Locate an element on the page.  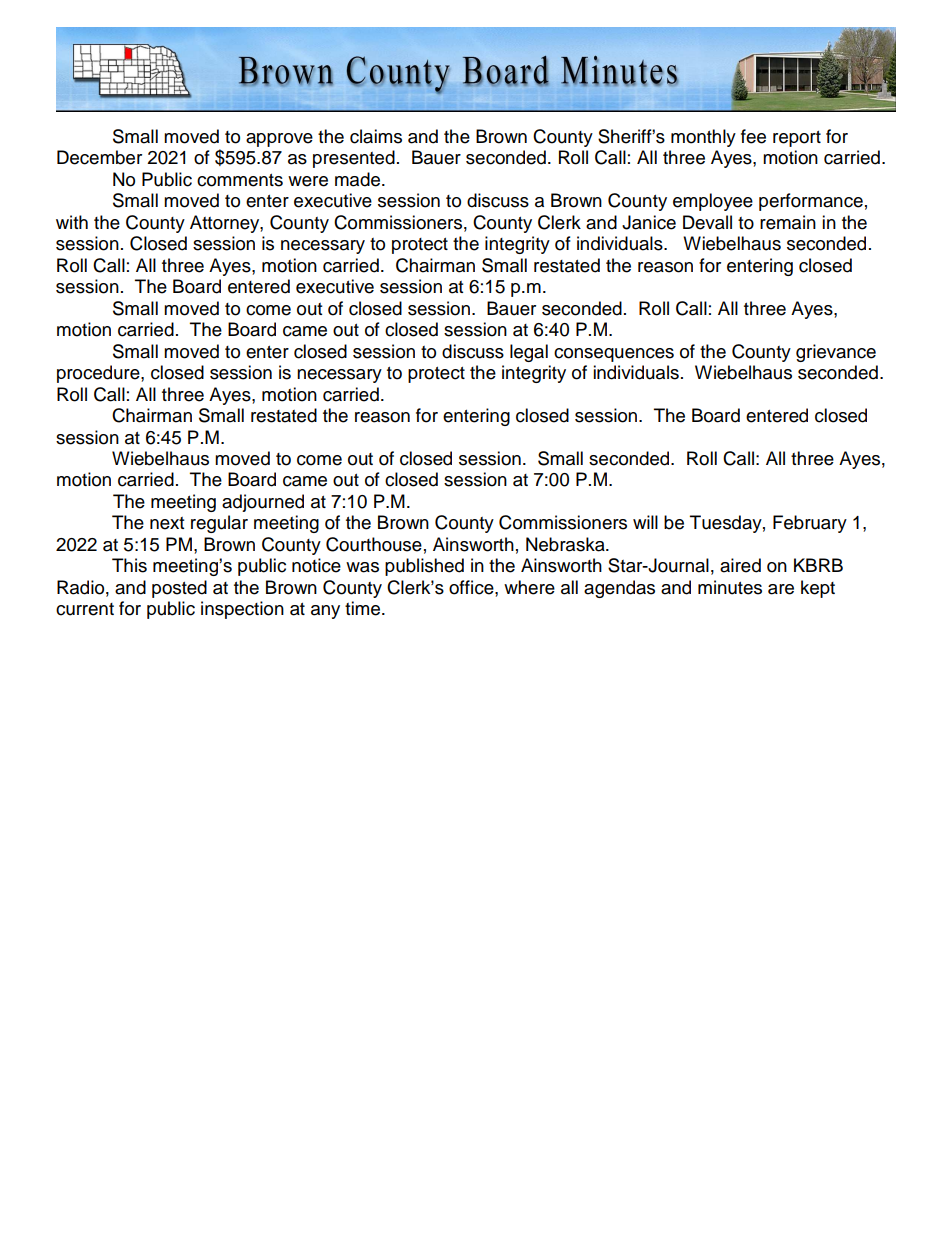
with is located at coordinates (72, 222).
